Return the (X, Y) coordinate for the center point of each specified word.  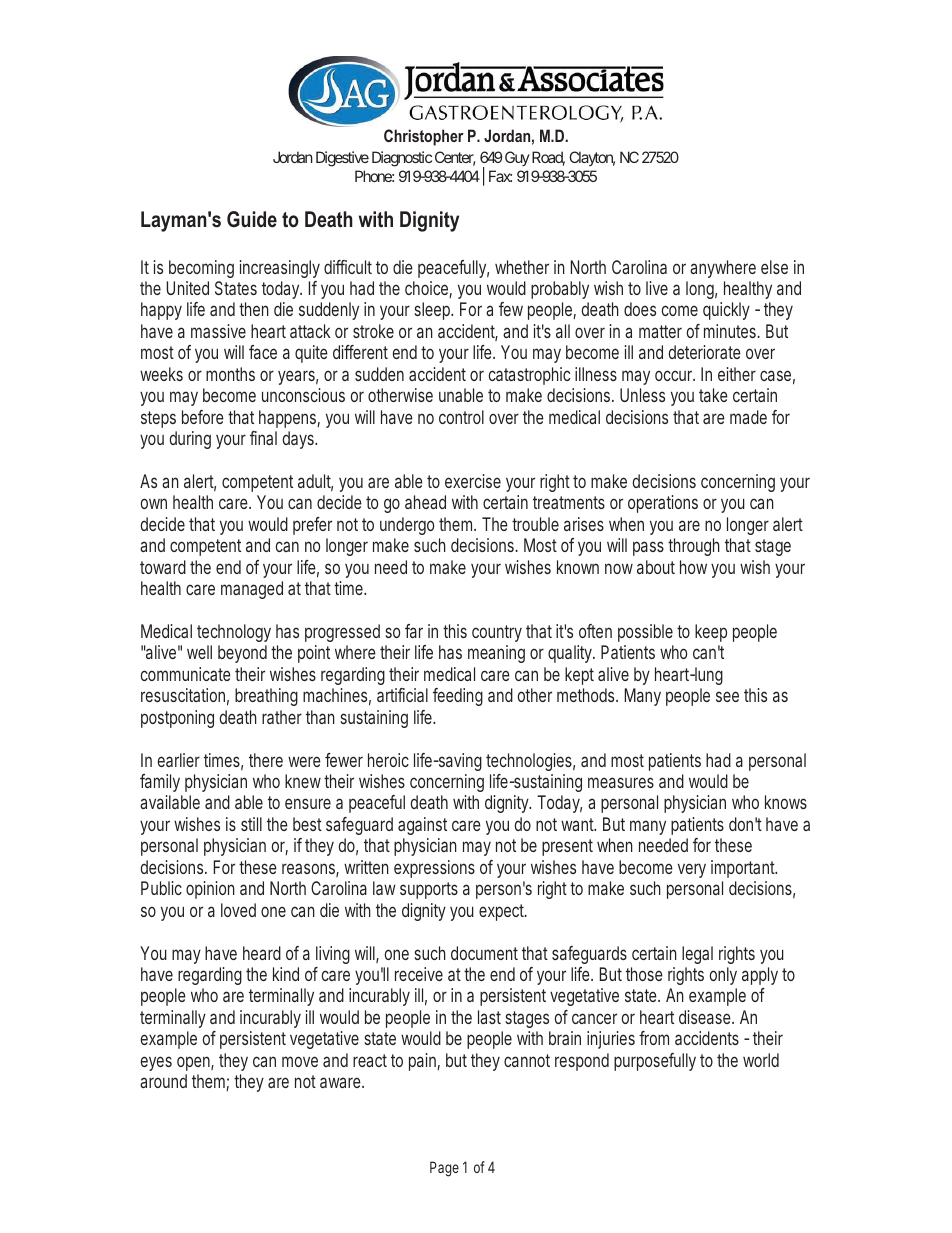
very (692, 870)
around (163, 1081)
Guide (252, 219)
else (774, 267)
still (251, 824)
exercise (473, 481)
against (422, 826)
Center (455, 158)
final (263, 438)
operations (663, 504)
